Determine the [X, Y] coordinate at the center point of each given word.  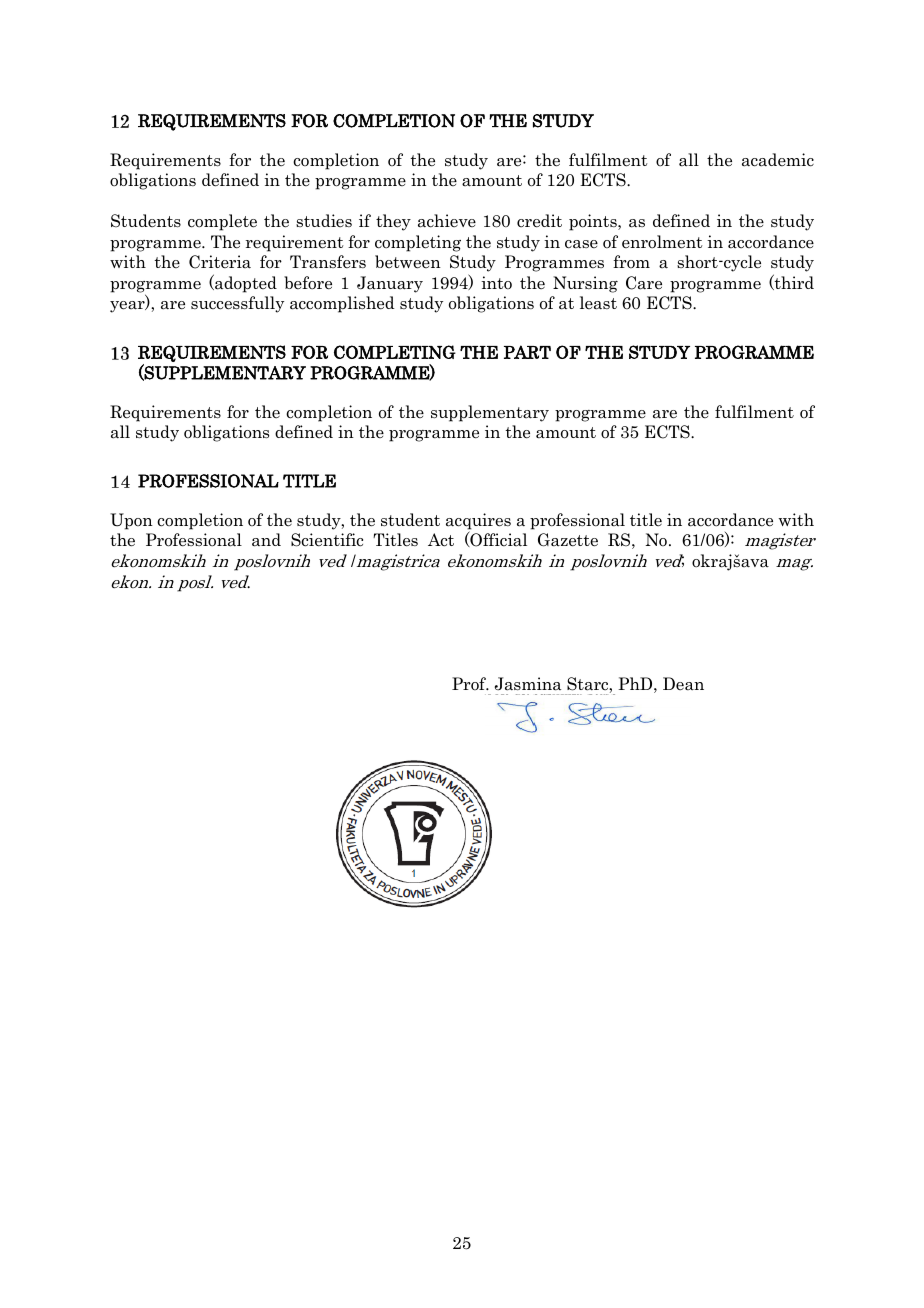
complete [222, 222]
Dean [683, 684]
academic [778, 160]
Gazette [568, 540]
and [266, 540]
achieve [447, 221]
